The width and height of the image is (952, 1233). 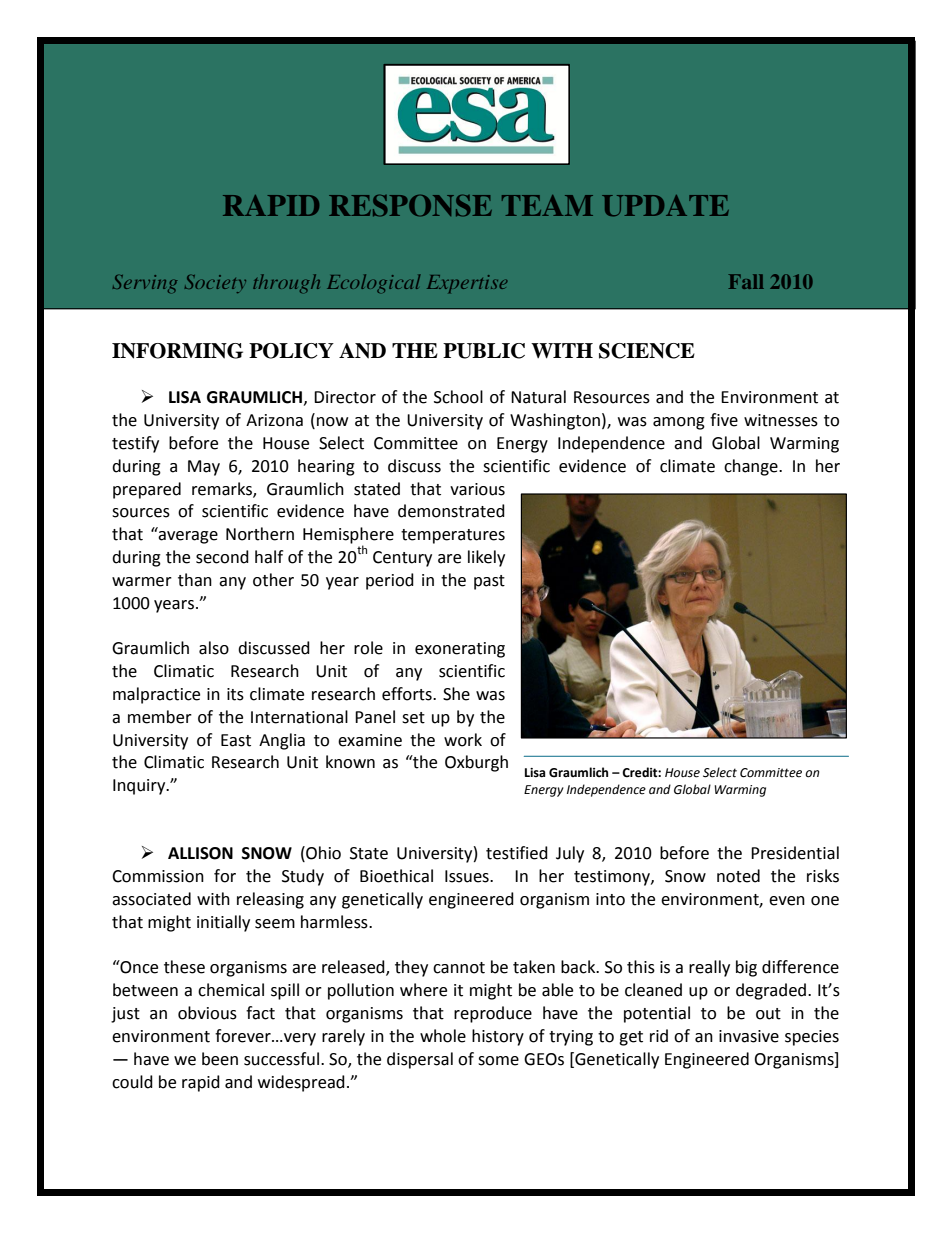 What do you see at coordinates (214, 648) in the image?
I see `also` at bounding box center [214, 648].
